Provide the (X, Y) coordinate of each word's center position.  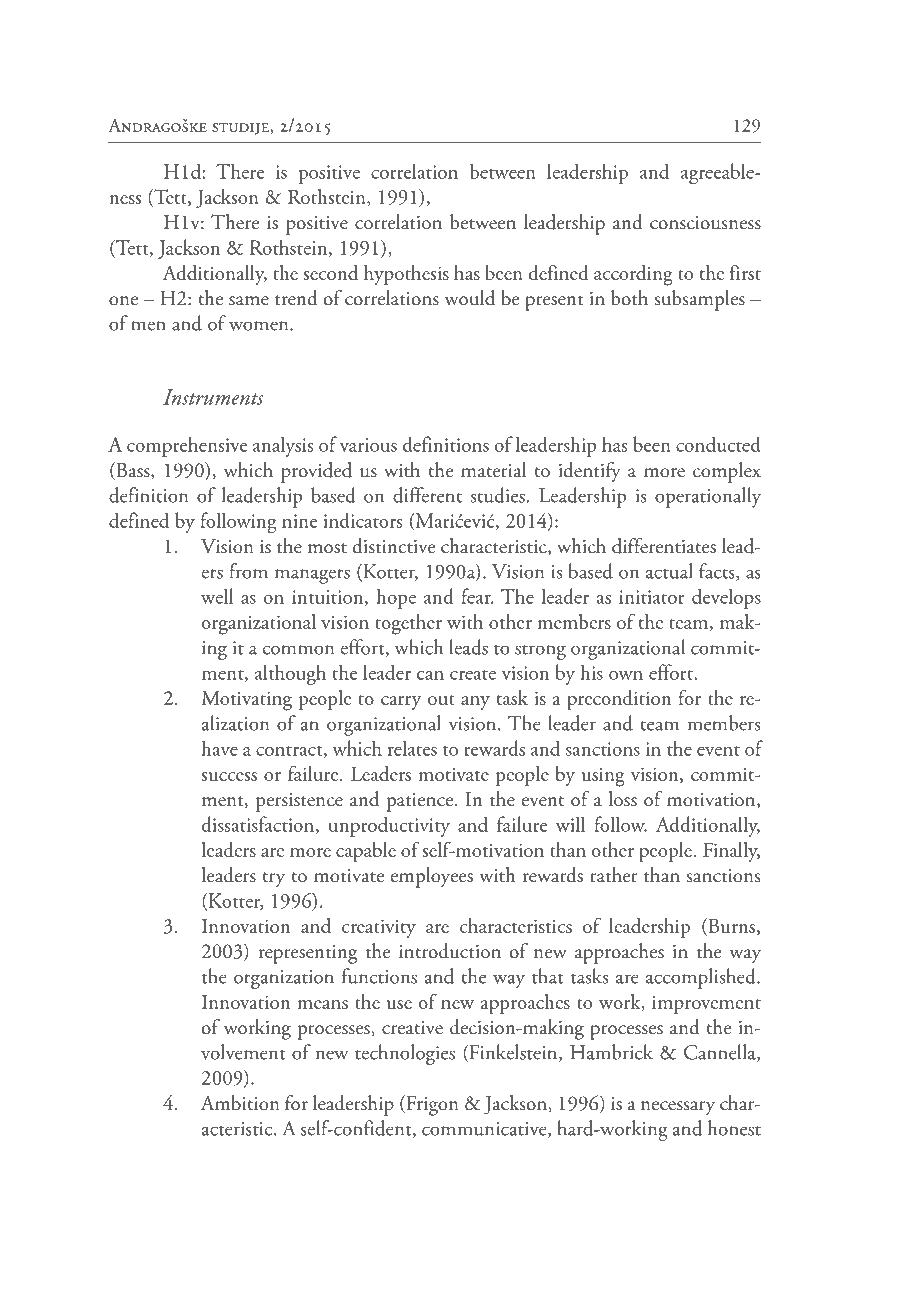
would (470, 298)
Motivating (247, 701)
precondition (619, 700)
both (629, 298)
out (441, 700)
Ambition (240, 1103)
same (249, 301)
